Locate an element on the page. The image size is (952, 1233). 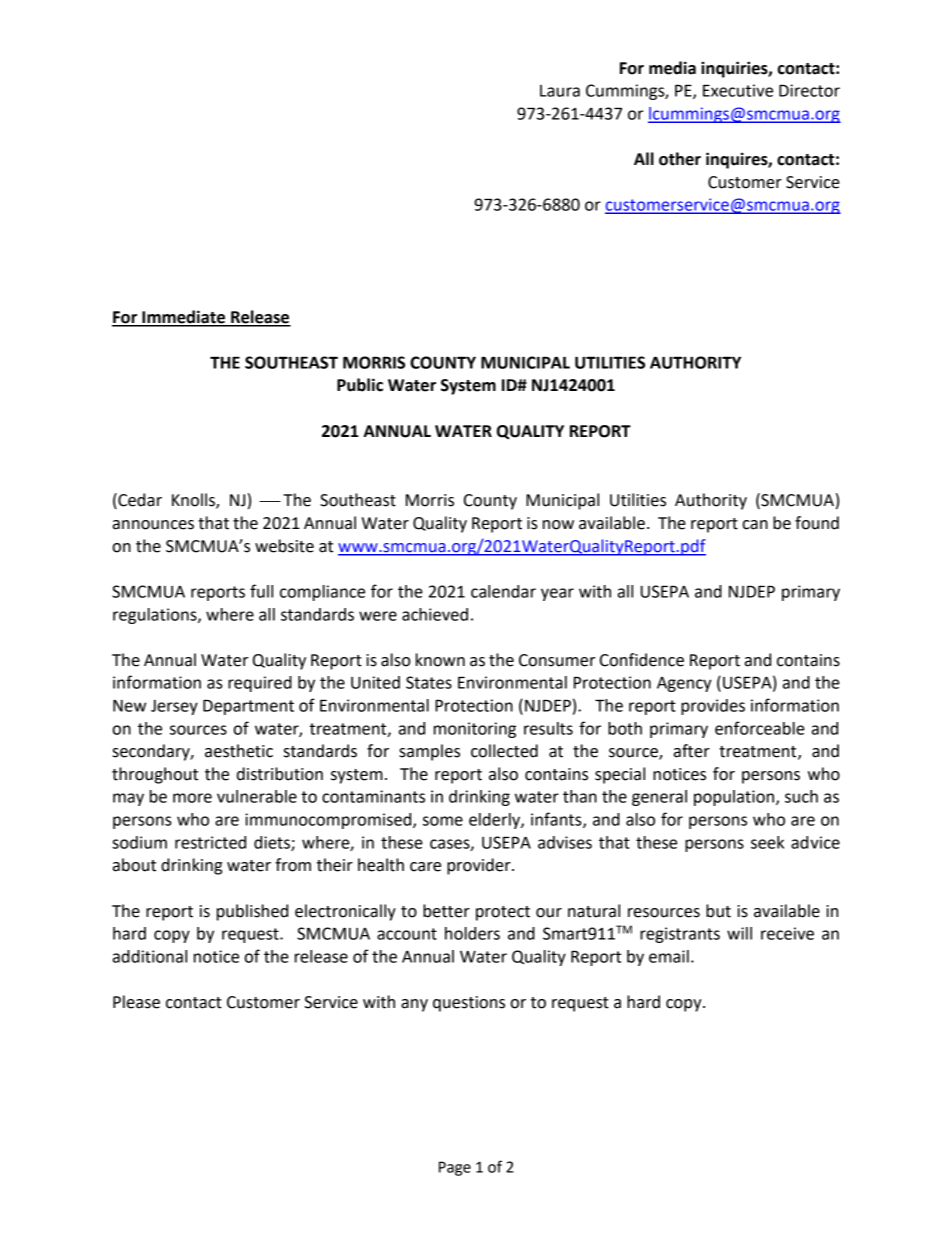
Page is located at coordinates (455, 1168).
